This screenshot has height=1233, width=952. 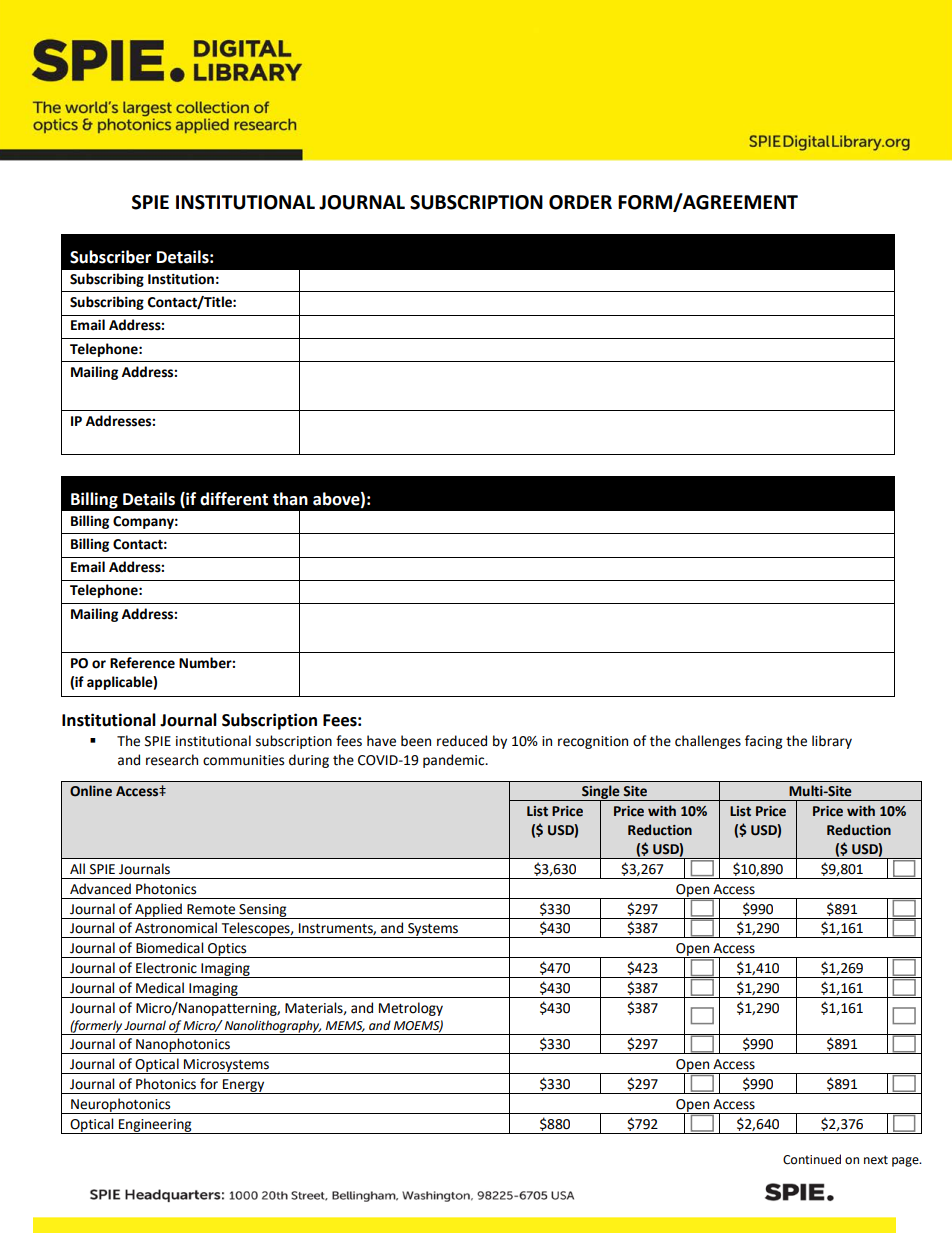 I want to click on Engineering, so click(x=155, y=1126).
